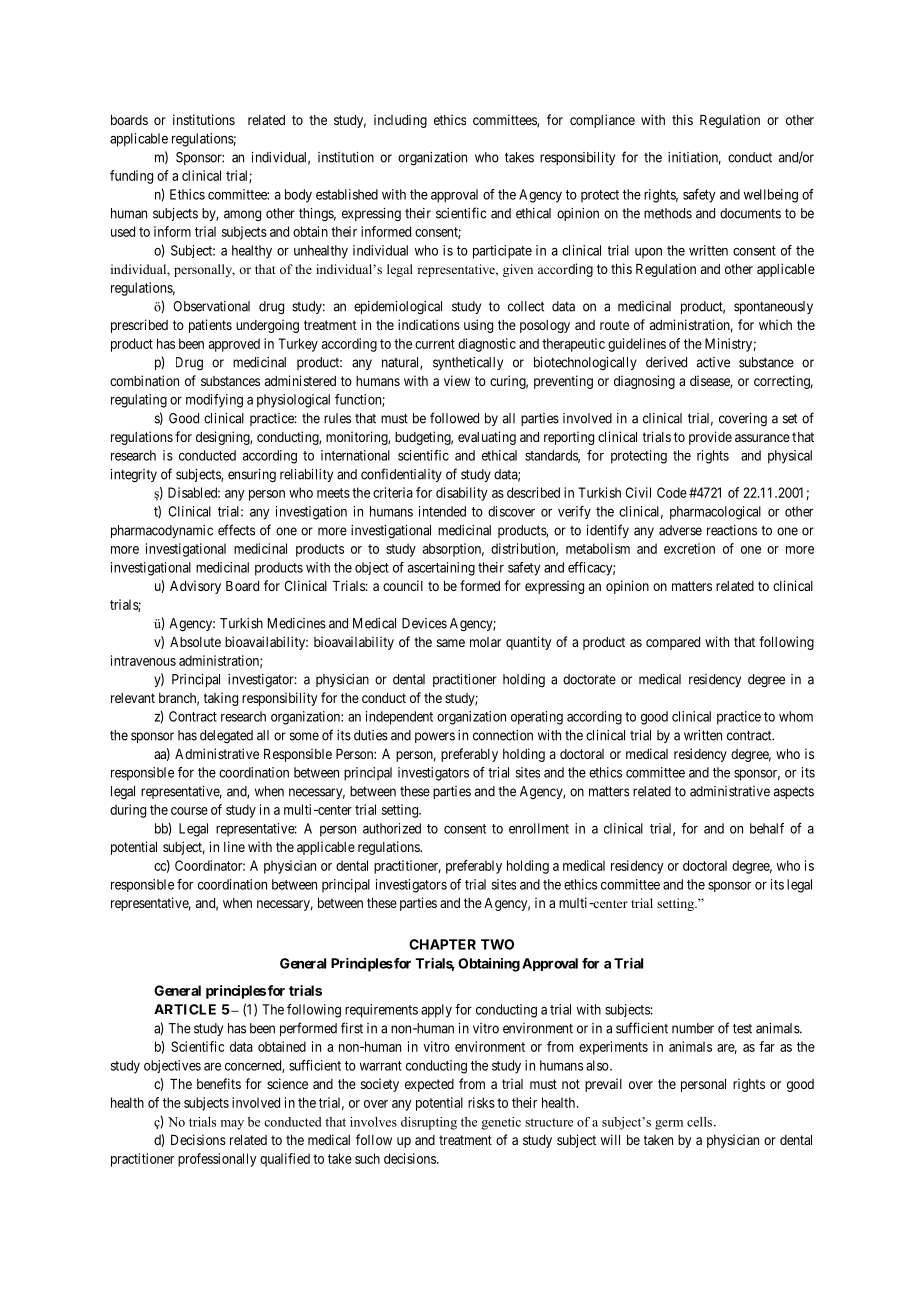  Describe the element at coordinates (429, 1123) in the page. I see `disrupting` at that location.
